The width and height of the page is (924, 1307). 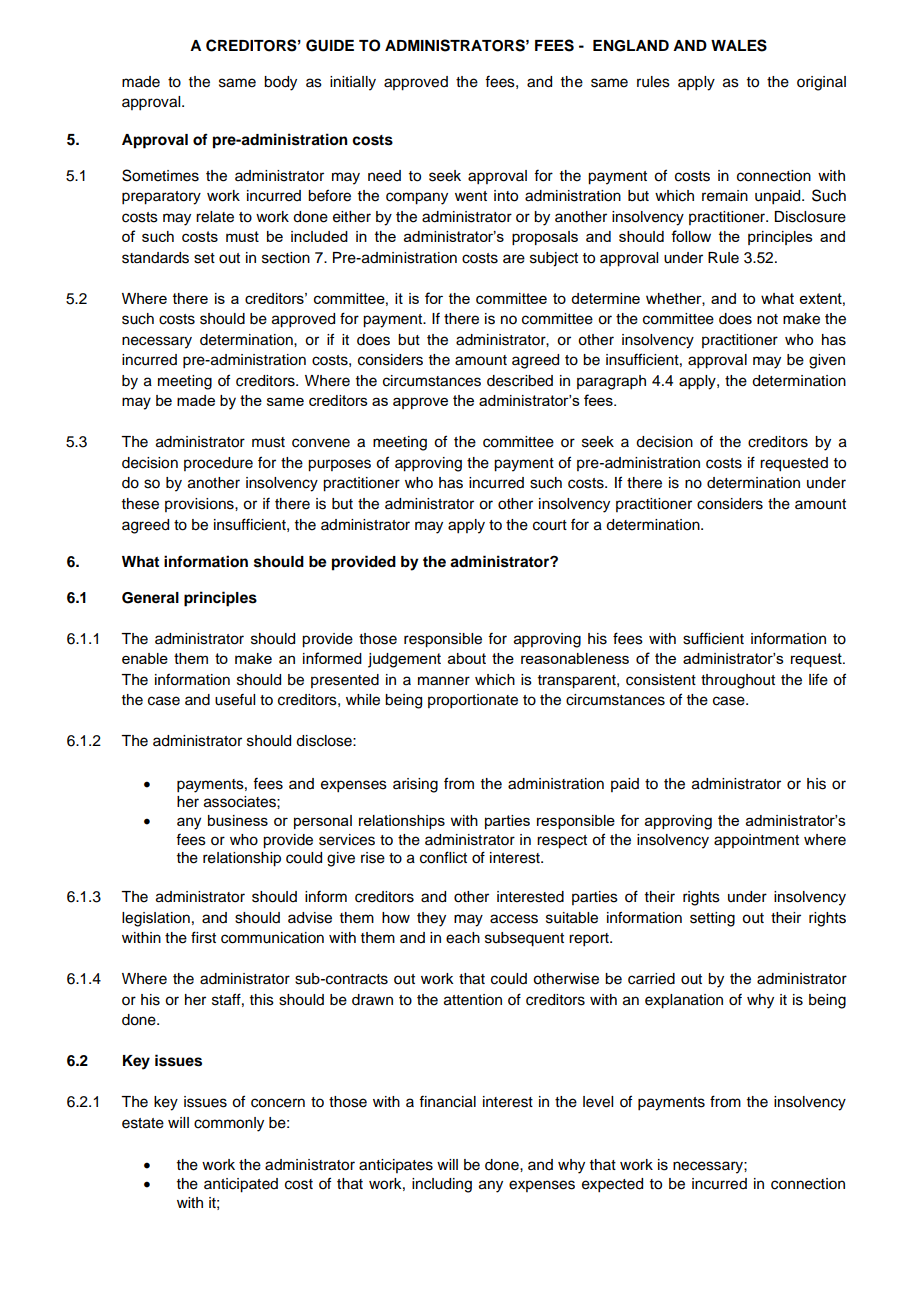 What do you see at coordinates (738, 681) in the page?
I see `throughout` at bounding box center [738, 681].
